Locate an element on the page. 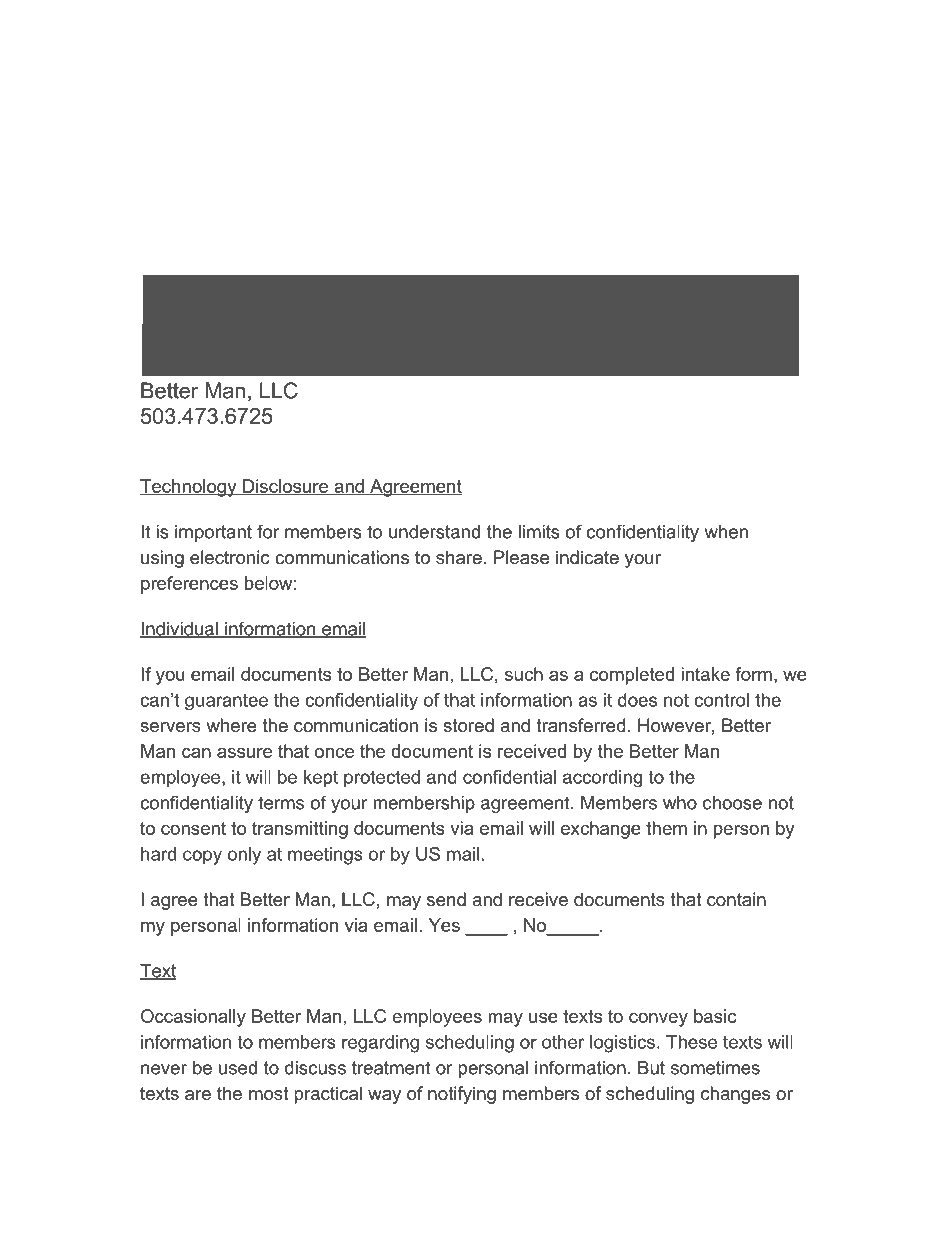  changes is located at coordinates (735, 1095).
